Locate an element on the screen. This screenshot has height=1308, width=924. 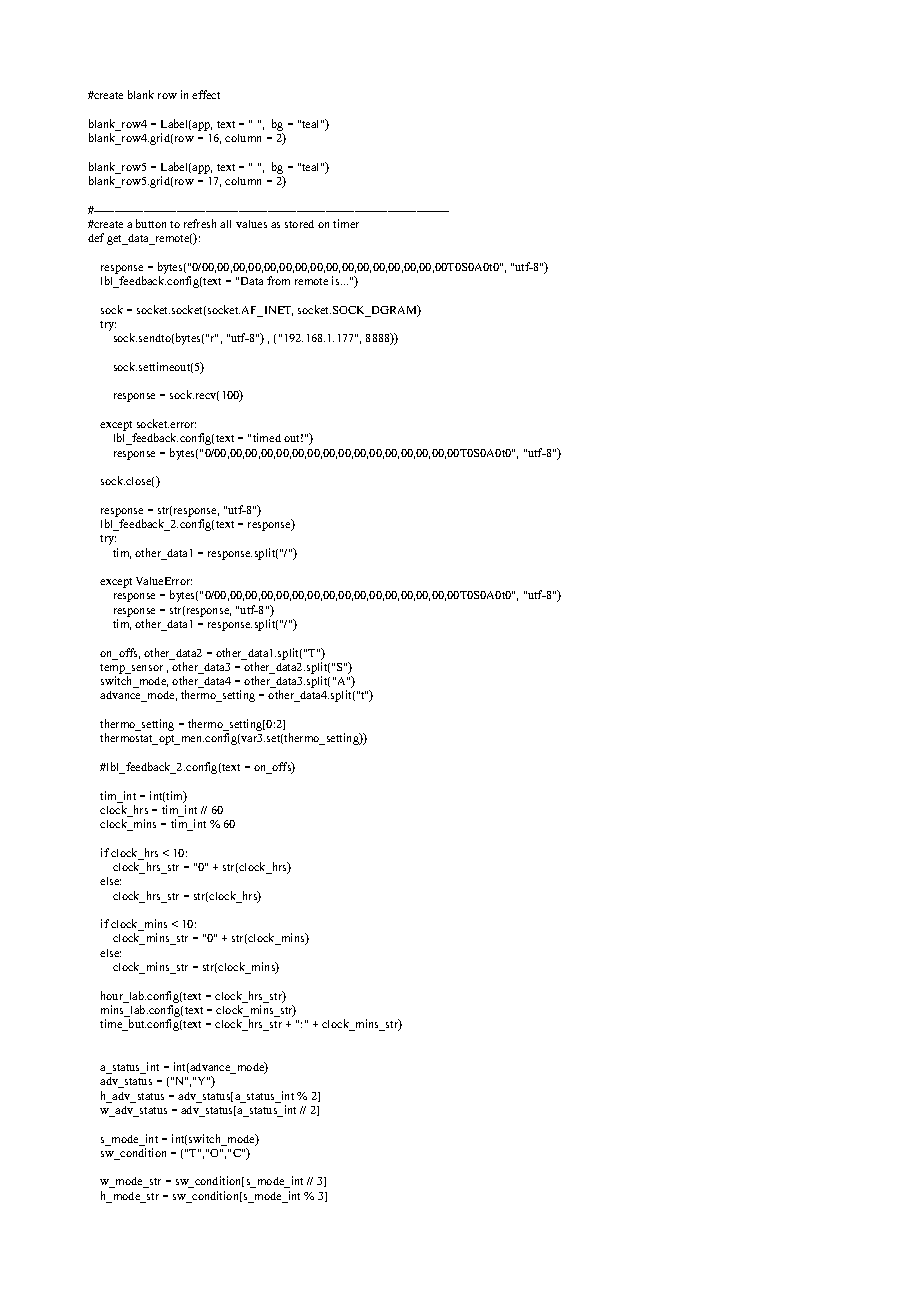
values is located at coordinates (251, 224).
